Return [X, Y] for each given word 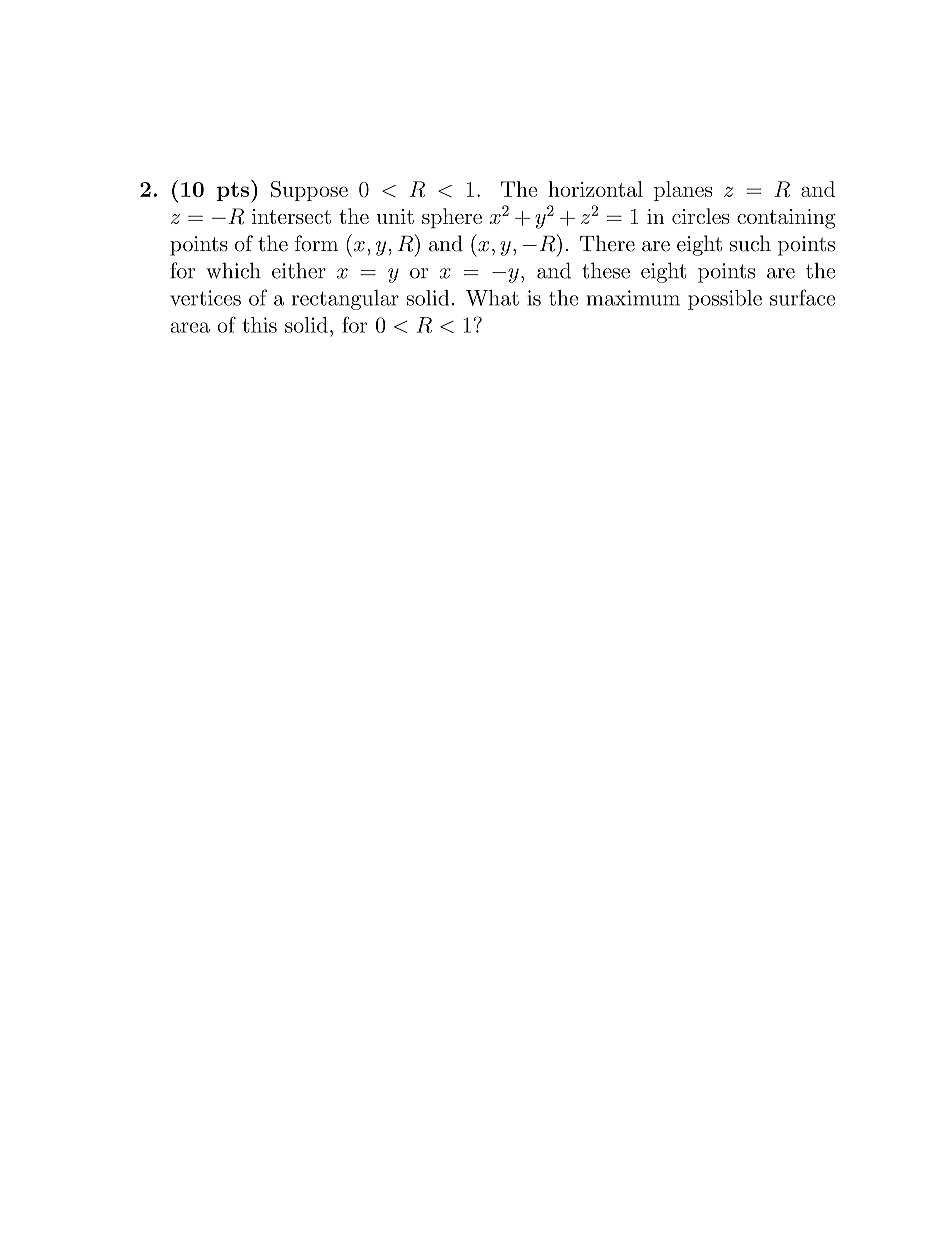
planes [683, 191]
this [259, 325]
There [607, 243]
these [606, 270]
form [316, 243]
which [233, 270]
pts [233, 191]
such [750, 243]
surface [802, 297]
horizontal [595, 189]
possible [725, 300]
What [492, 298]
